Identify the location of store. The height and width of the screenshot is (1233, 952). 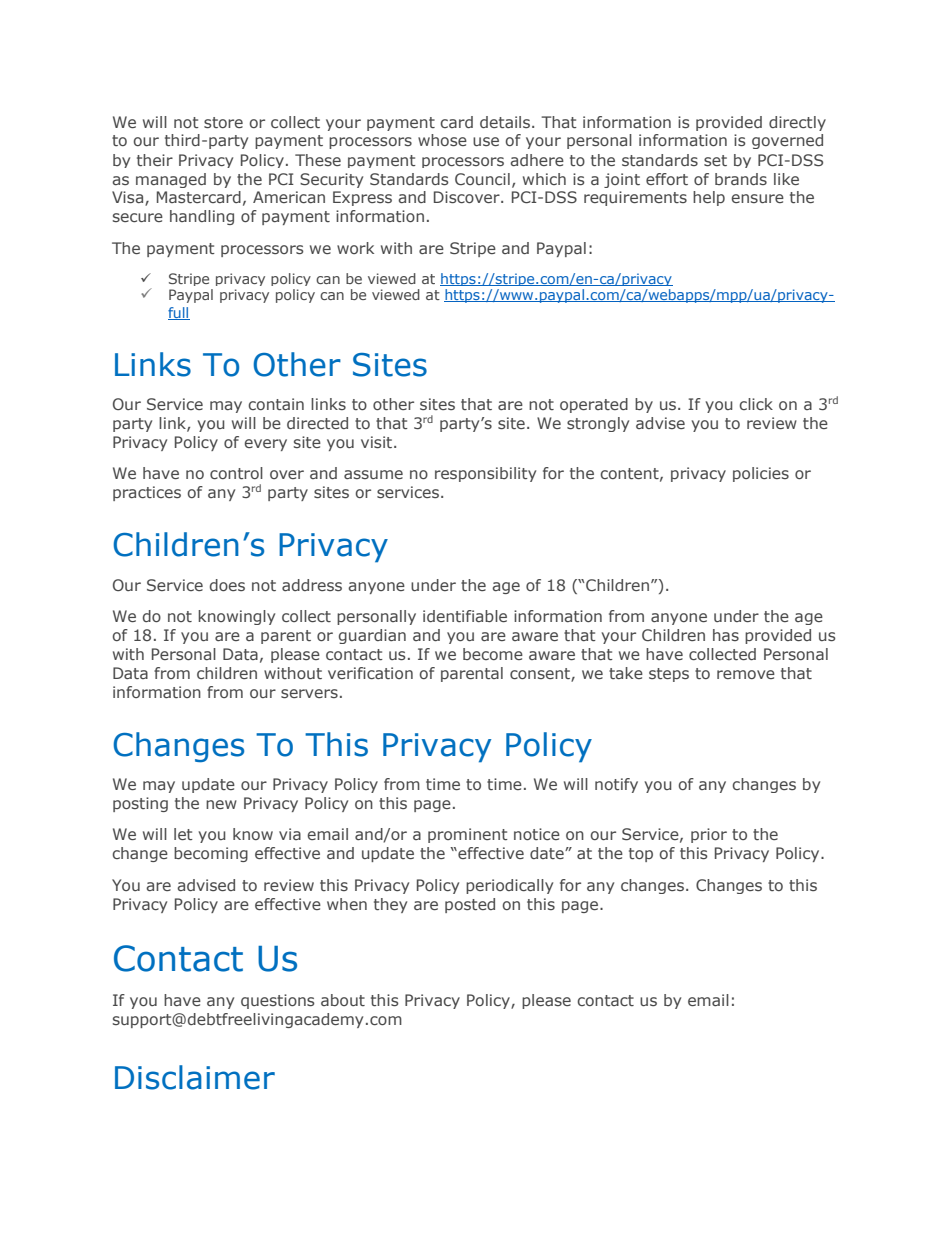
(223, 122).
